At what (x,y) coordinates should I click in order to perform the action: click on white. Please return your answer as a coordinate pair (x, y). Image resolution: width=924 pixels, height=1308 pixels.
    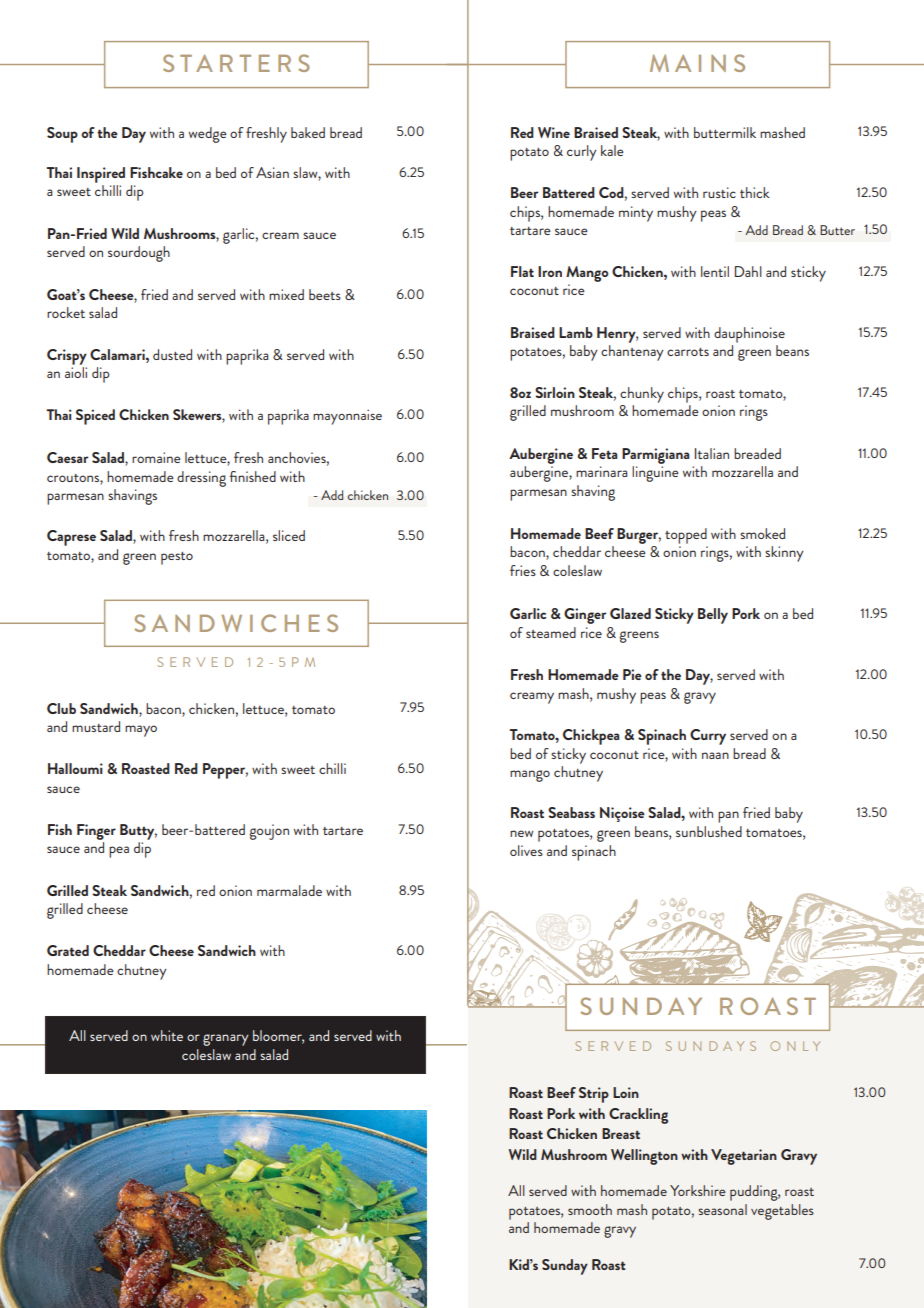
    Looking at the image, I should click on (167, 1035).
